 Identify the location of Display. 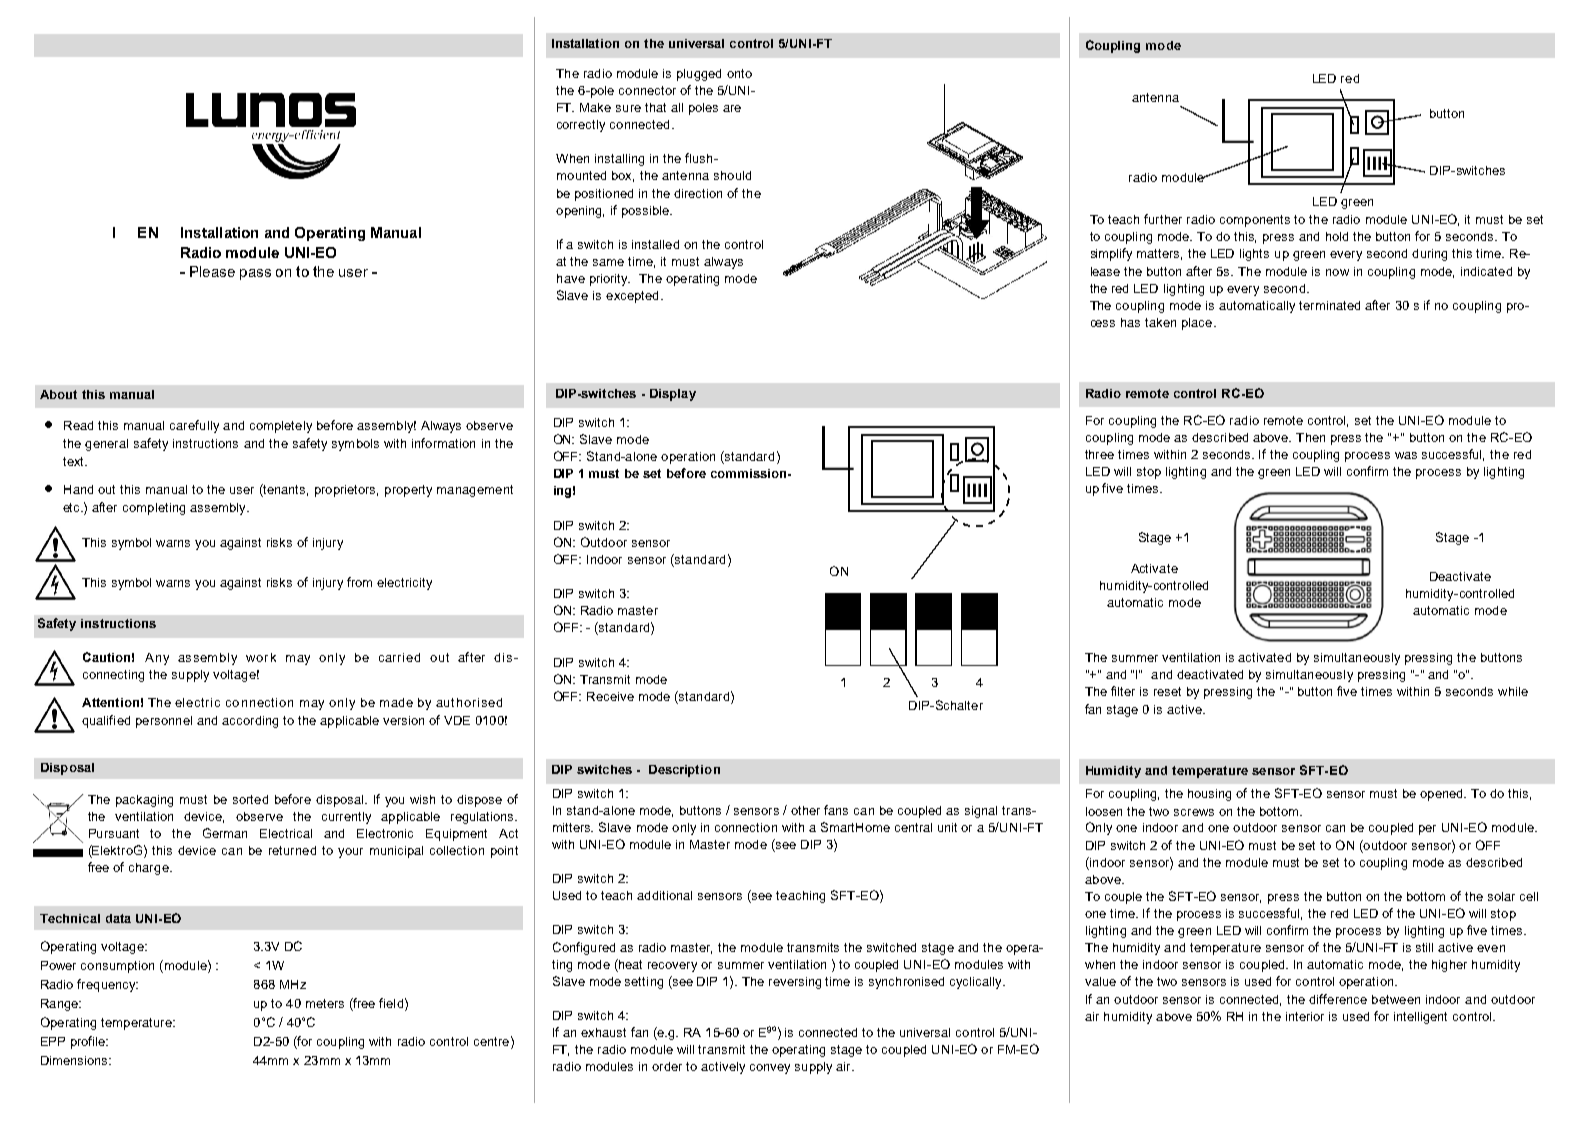
(673, 395).
